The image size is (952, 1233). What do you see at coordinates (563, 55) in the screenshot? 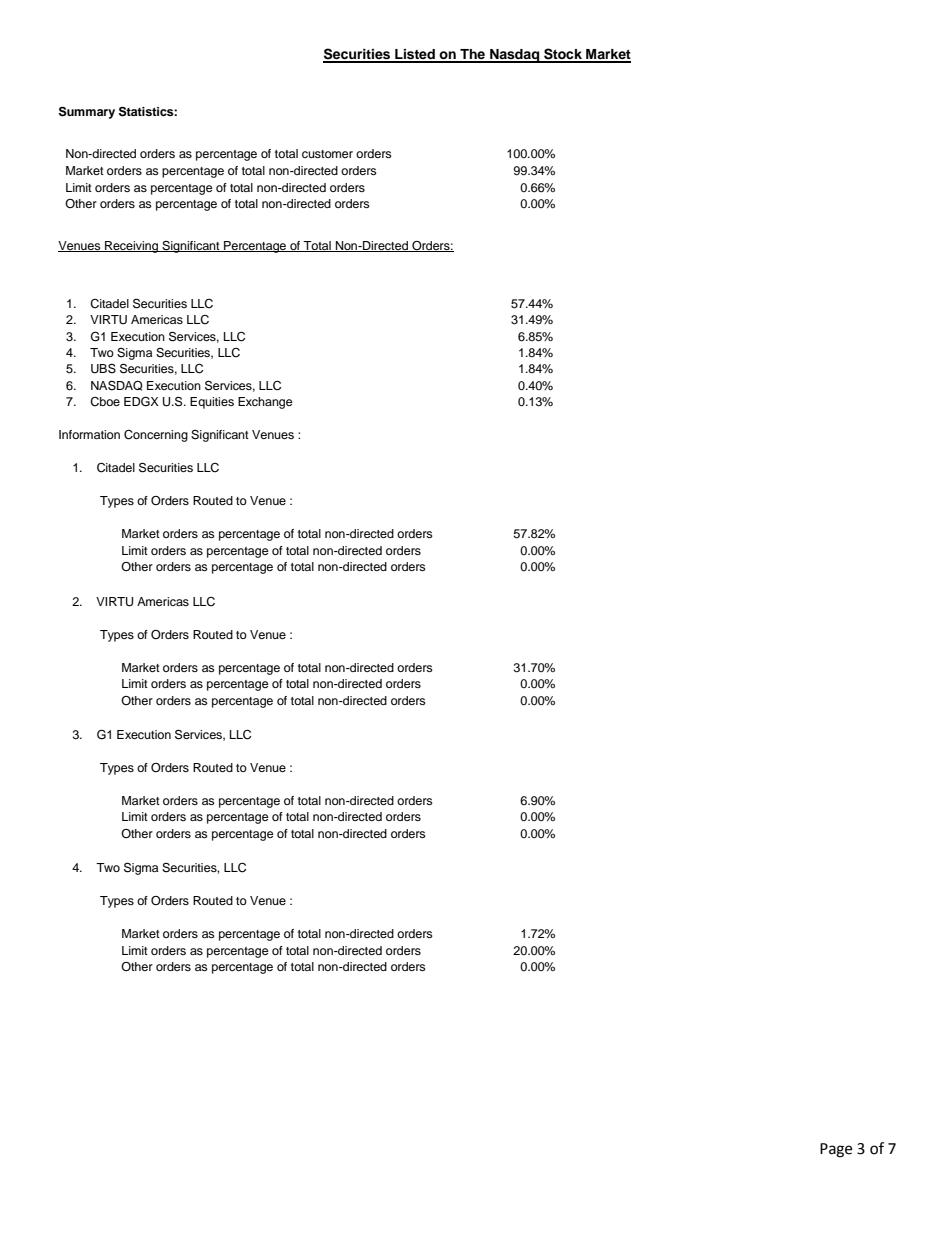
I see `Stock` at bounding box center [563, 55].
